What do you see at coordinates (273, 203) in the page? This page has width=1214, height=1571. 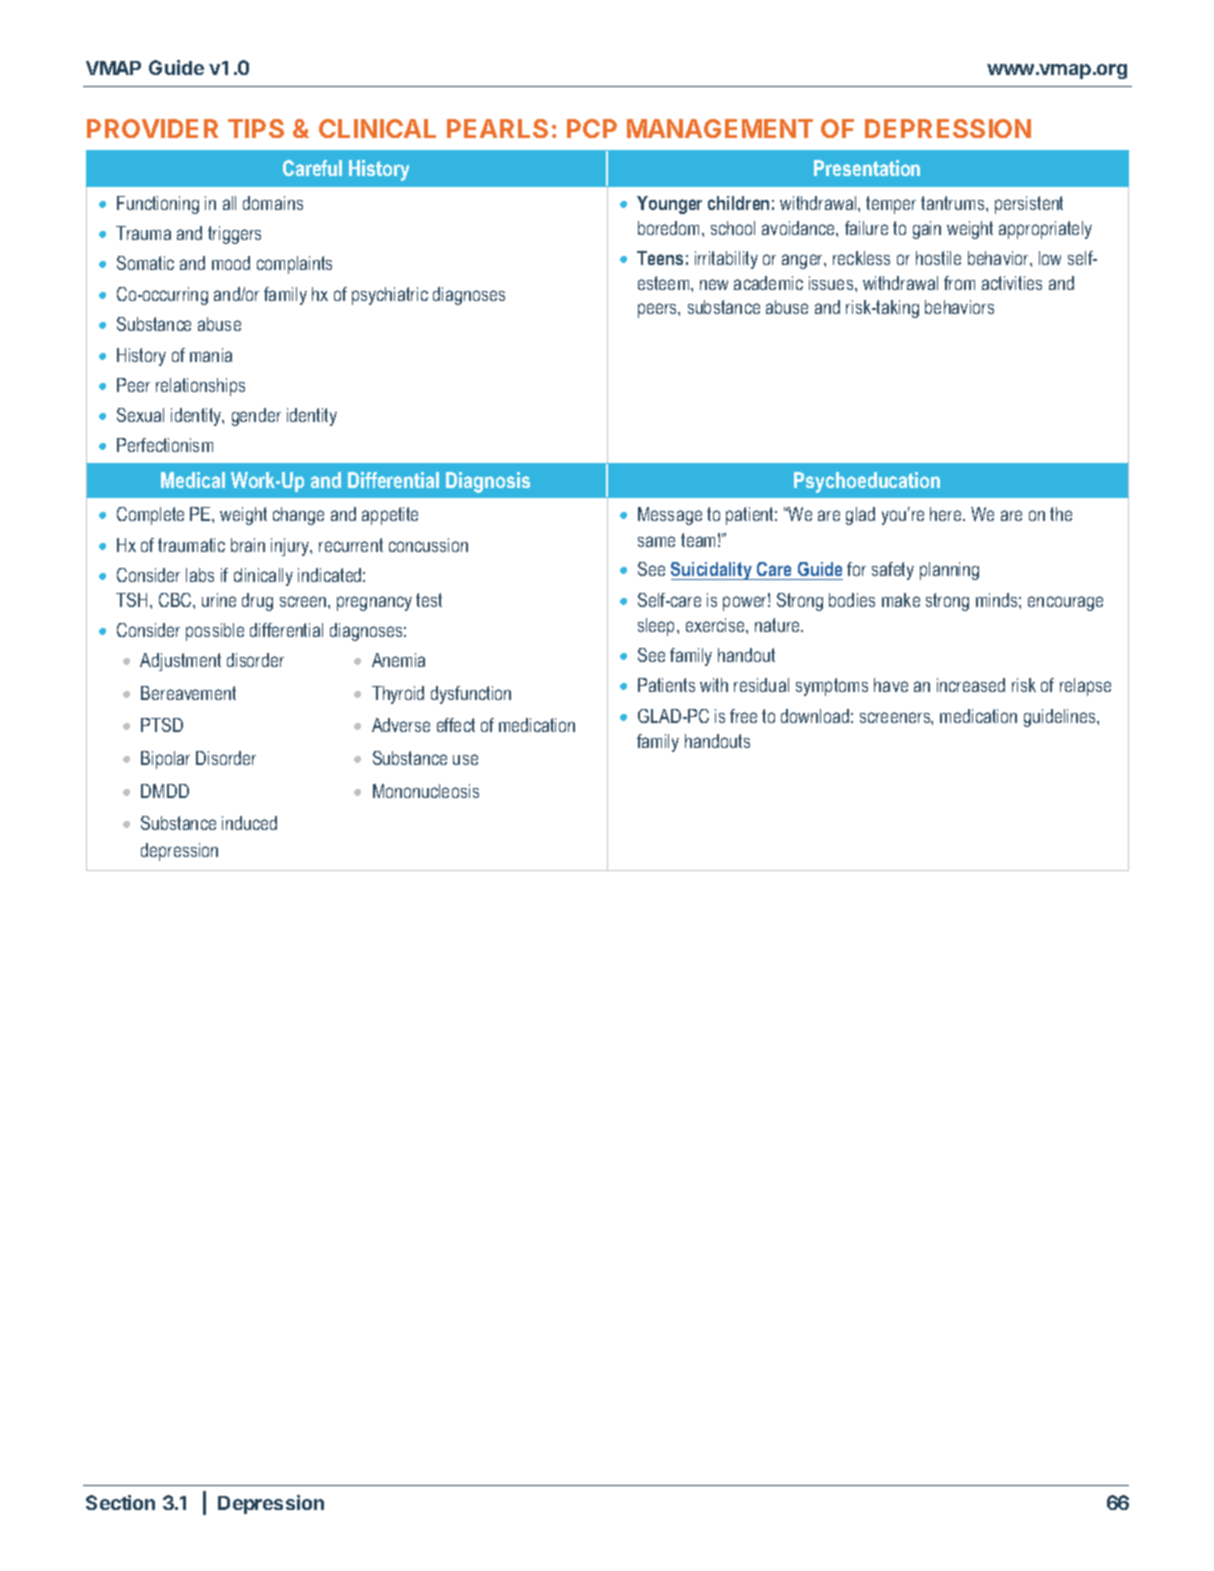 I see `domains` at bounding box center [273, 203].
